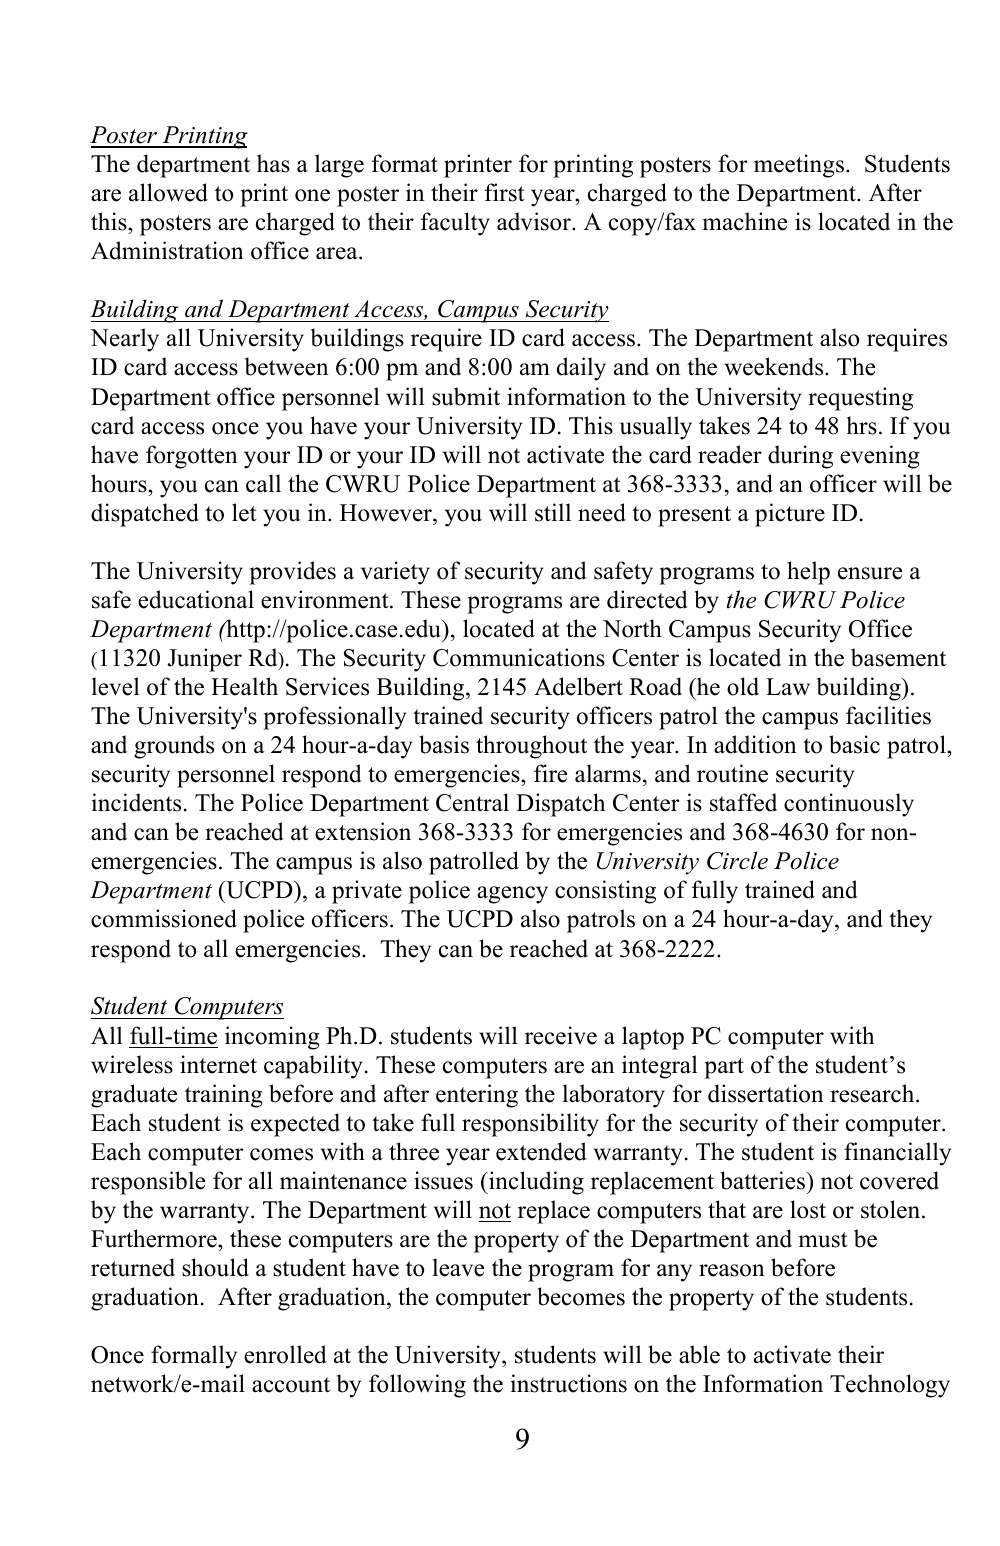 The height and width of the document is (1546, 1000). Describe the element at coordinates (800, 166) in the document. I see `meetings` at that location.
